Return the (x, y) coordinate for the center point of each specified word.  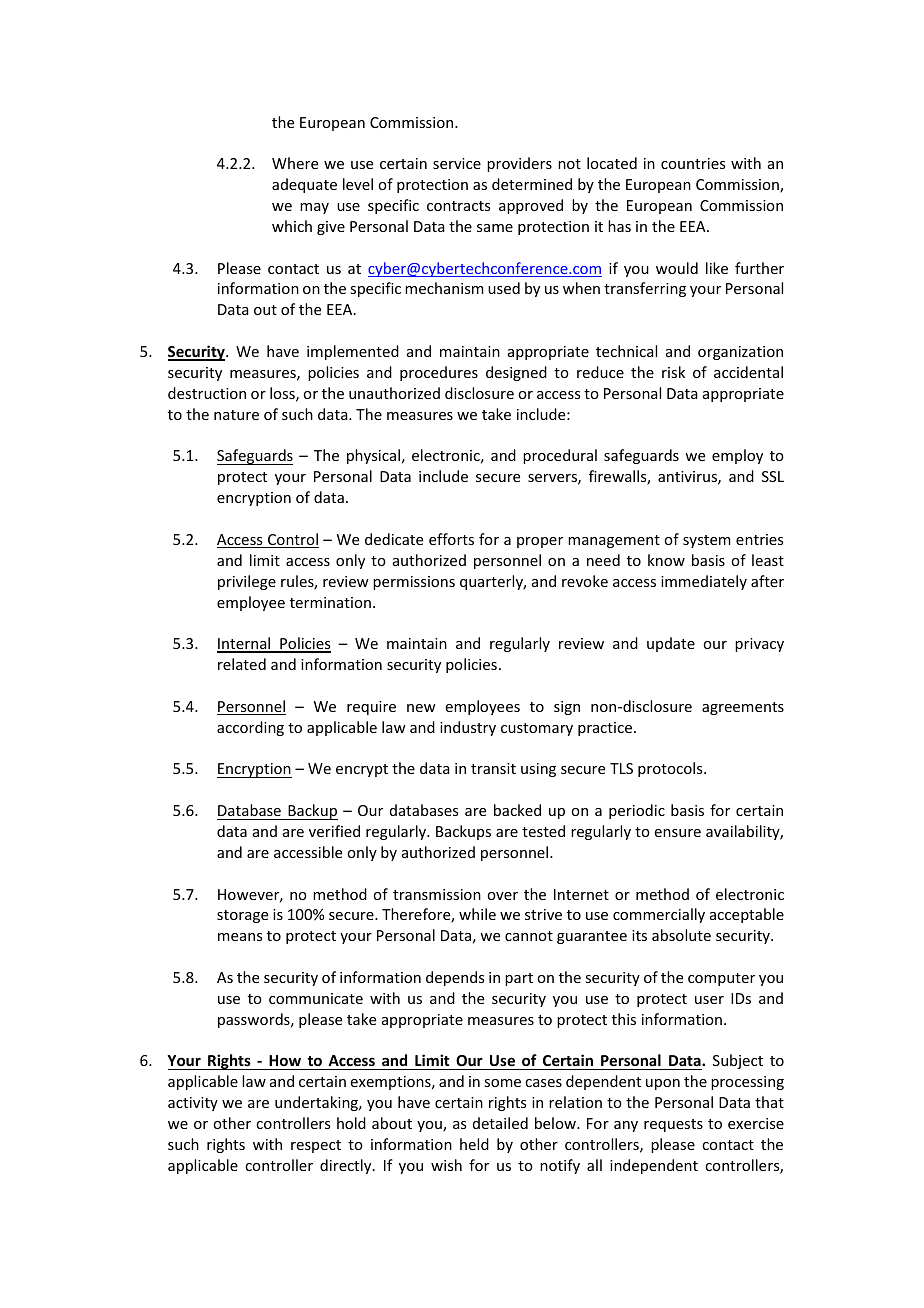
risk (673, 372)
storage (242, 916)
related (242, 664)
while (477, 914)
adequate (304, 185)
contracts (458, 206)
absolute (681, 935)
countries (693, 163)
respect (316, 1146)
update (671, 644)
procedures (439, 373)
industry (468, 728)
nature (236, 415)
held (474, 1144)
